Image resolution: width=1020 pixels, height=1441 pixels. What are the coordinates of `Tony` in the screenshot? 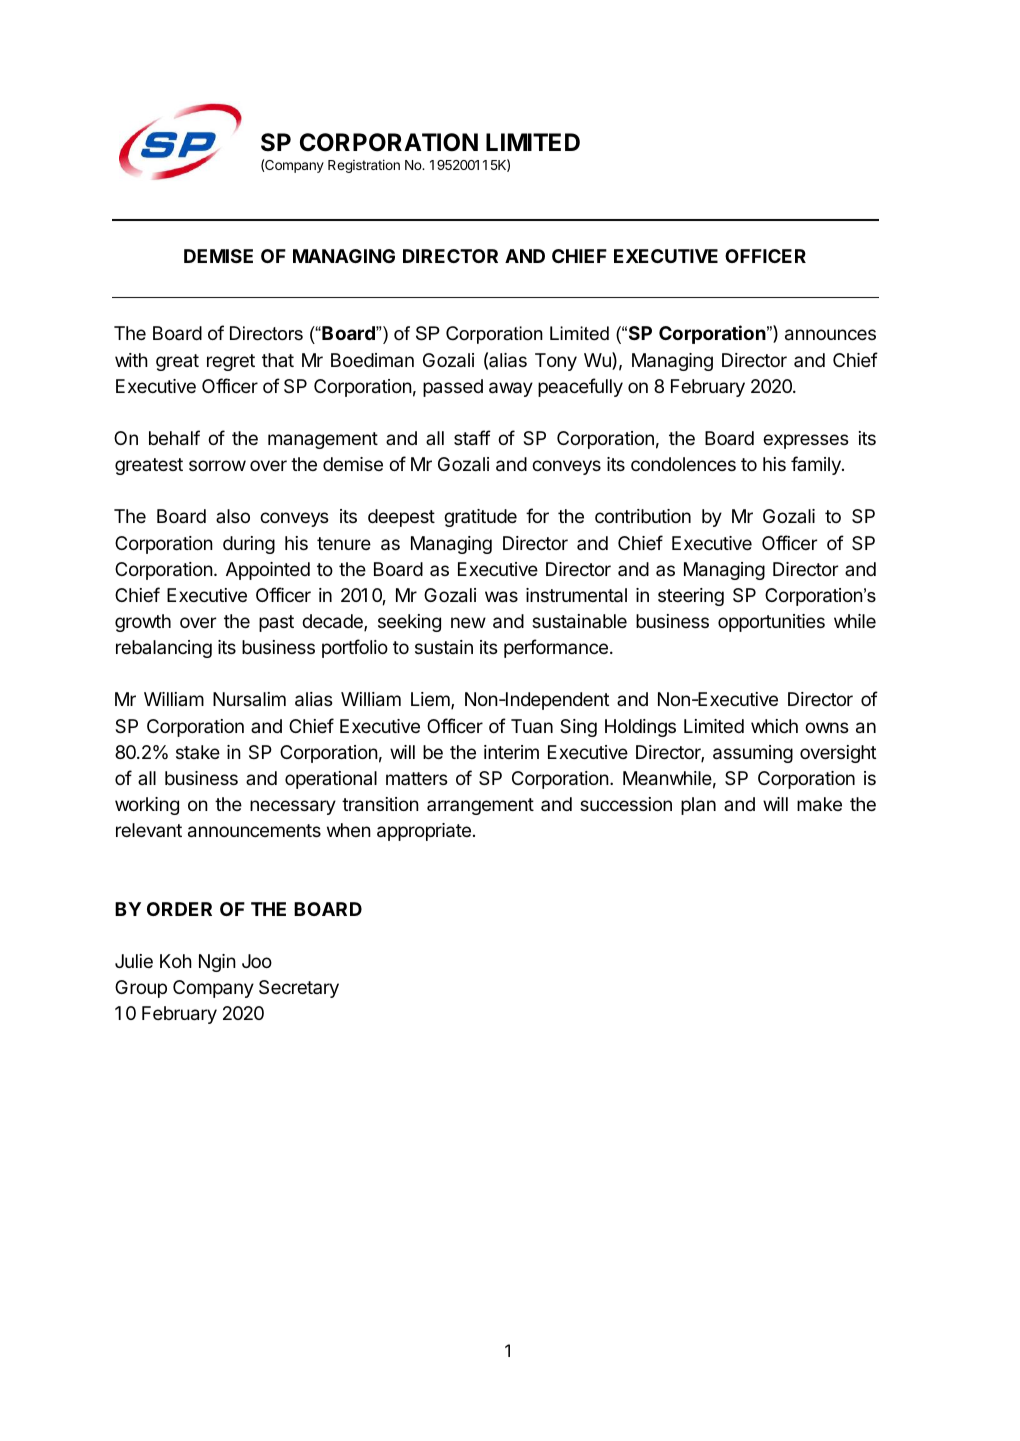 It's located at (556, 362).
